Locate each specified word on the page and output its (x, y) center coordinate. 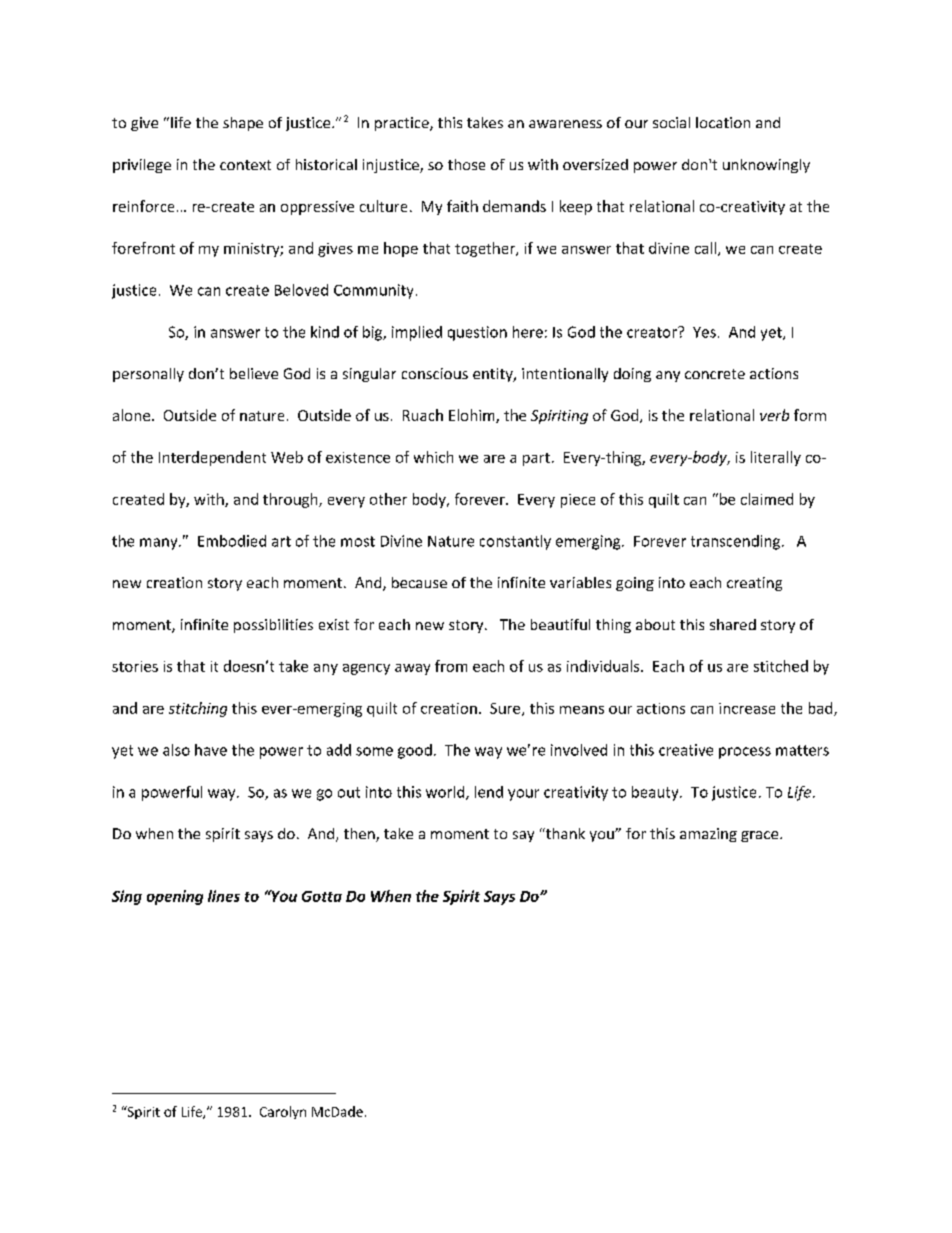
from (451, 666)
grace (761, 836)
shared (733, 624)
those (466, 164)
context (245, 165)
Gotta (322, 896)
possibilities (273, 626)
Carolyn (283, 1112)
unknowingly (766, 166)
